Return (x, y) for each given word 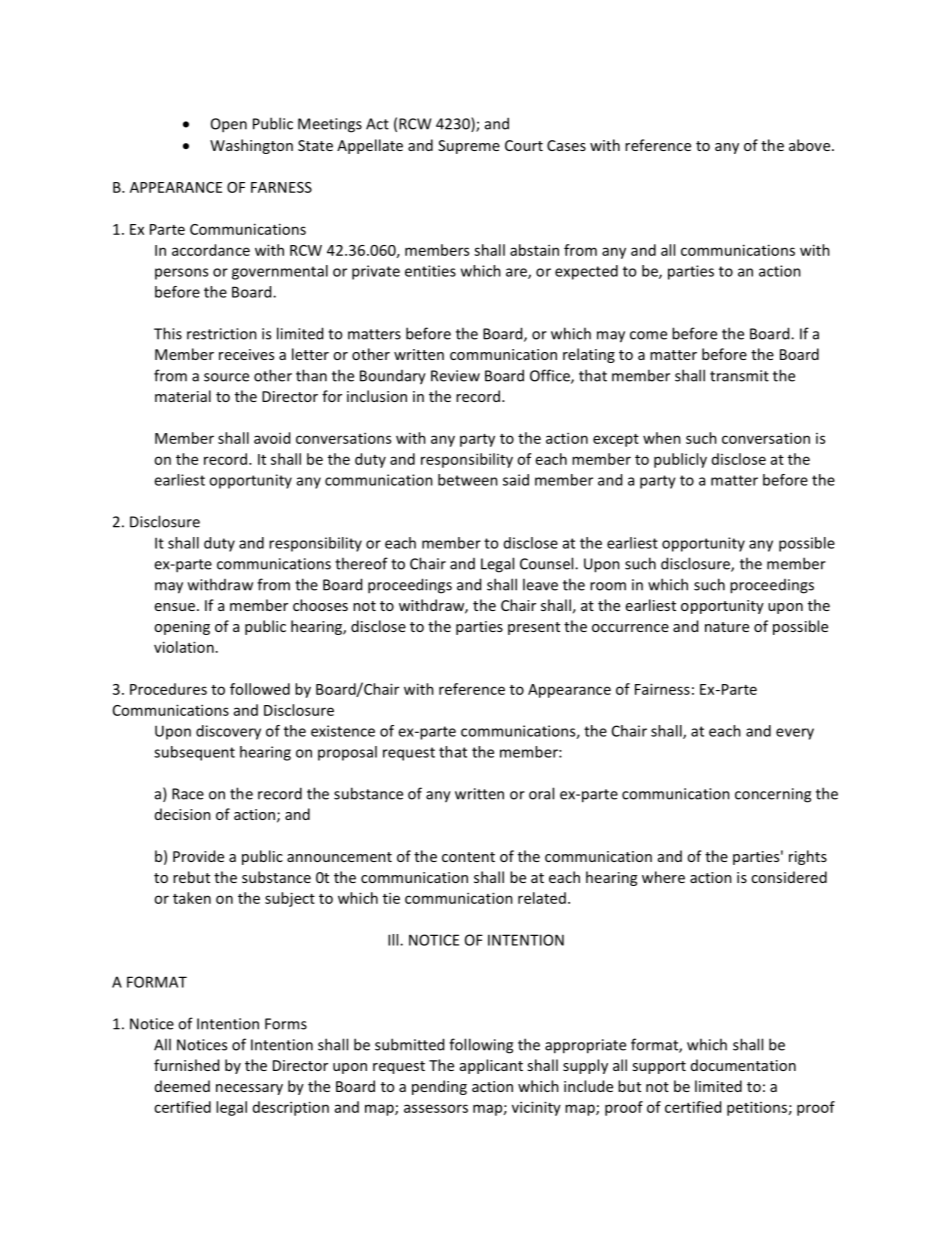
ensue (175, 607)
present (534, 628)
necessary (249, 1089)
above (811, 145)
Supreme (469, 147)
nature (727, 627)
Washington (251, 146)
